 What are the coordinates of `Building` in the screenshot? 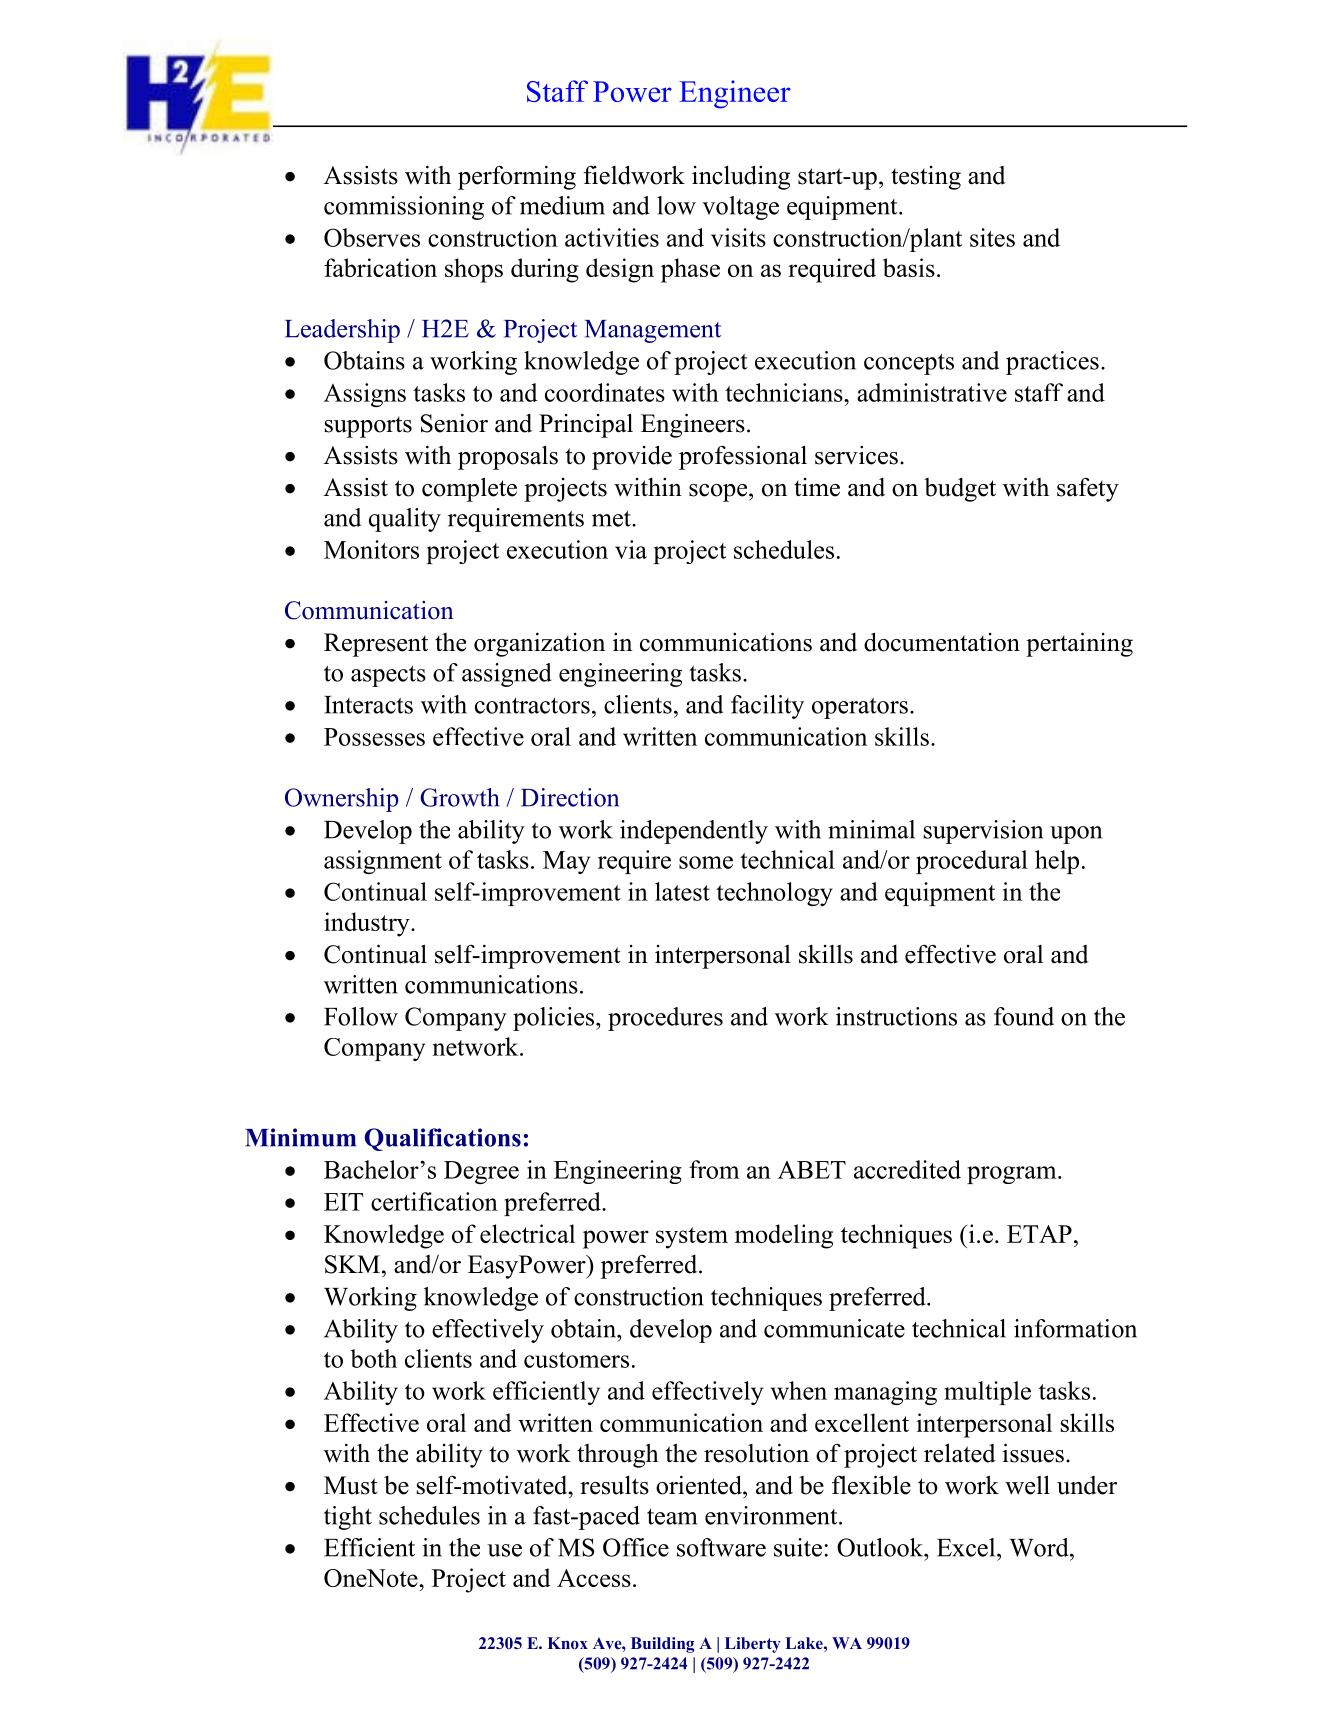 It's located at (662, 1645).
